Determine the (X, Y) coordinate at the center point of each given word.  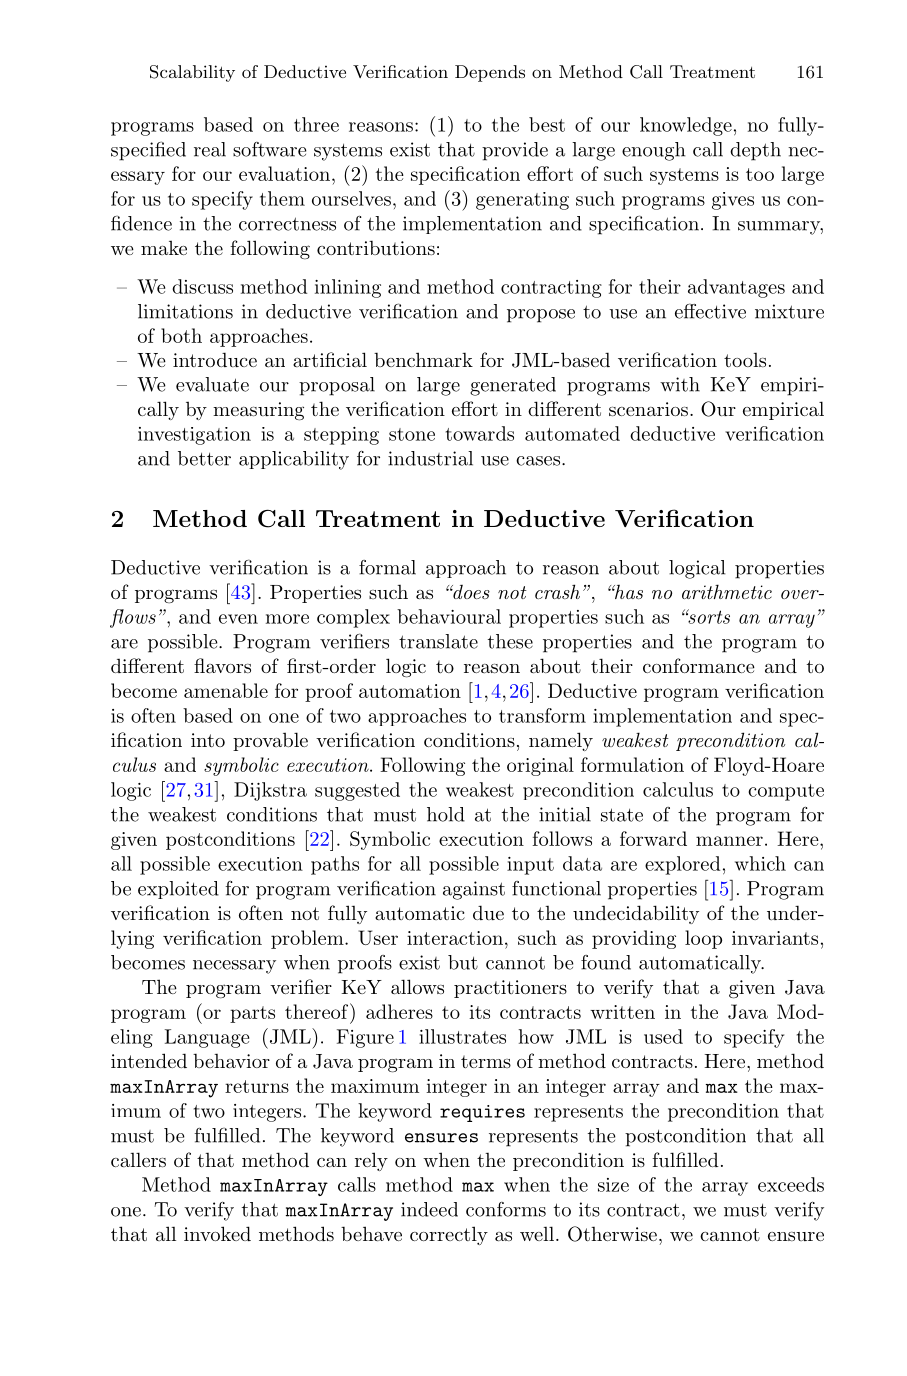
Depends (490, 73)
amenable (226, 690)
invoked (217, 1233)
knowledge (686, 126)
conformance (699, 665)
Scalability (192, 73)
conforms (506, 1209)
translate (438, 641)
